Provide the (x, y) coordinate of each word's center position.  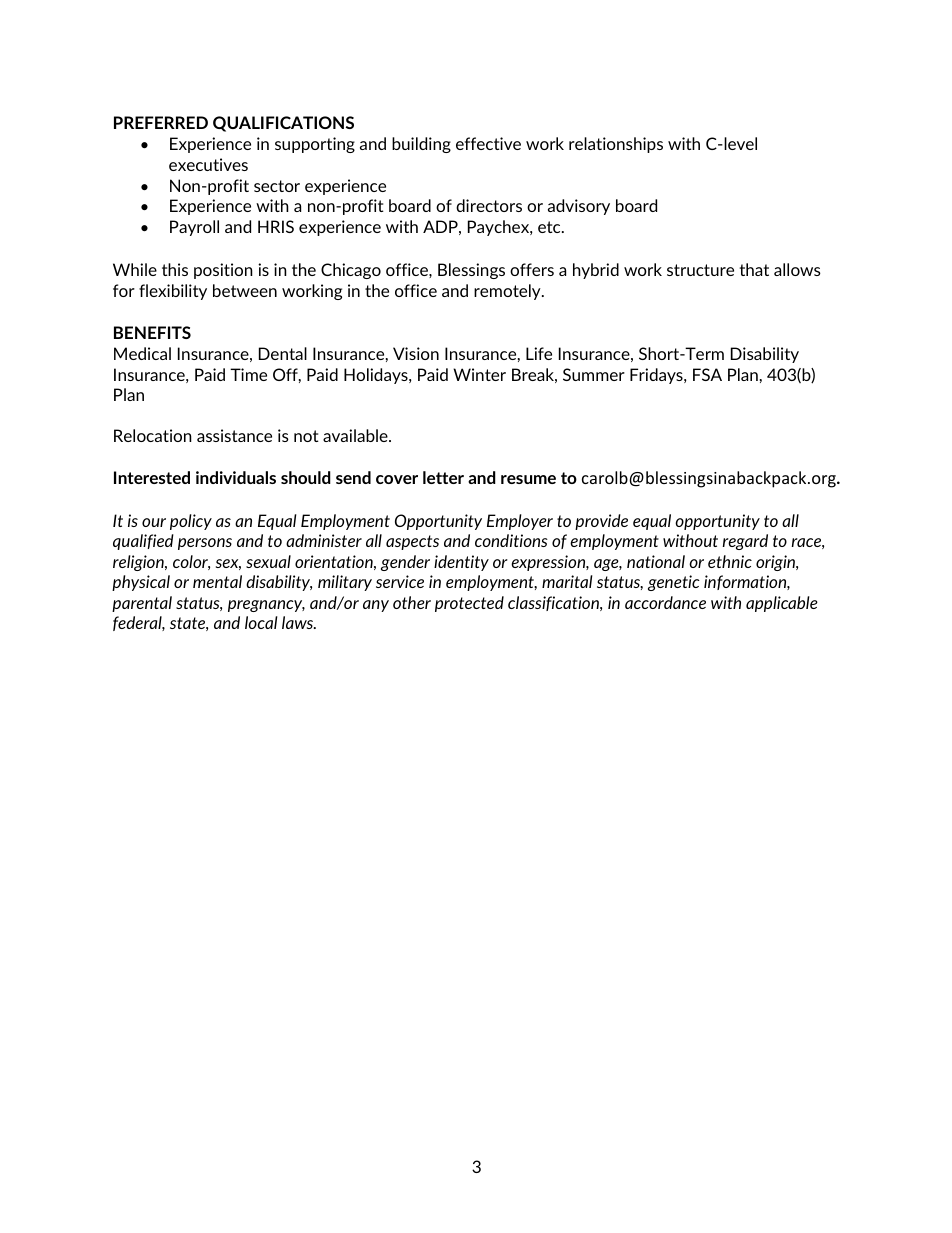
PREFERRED (161, 122)
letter (443, 477)
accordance (665, 602)
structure (700, 270)
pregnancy (266, 606)
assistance (234, 435)
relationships (616, 145)
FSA (707, 374)
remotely (508, 292)
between (245, 290)
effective (488, 143)
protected (469, 604)
